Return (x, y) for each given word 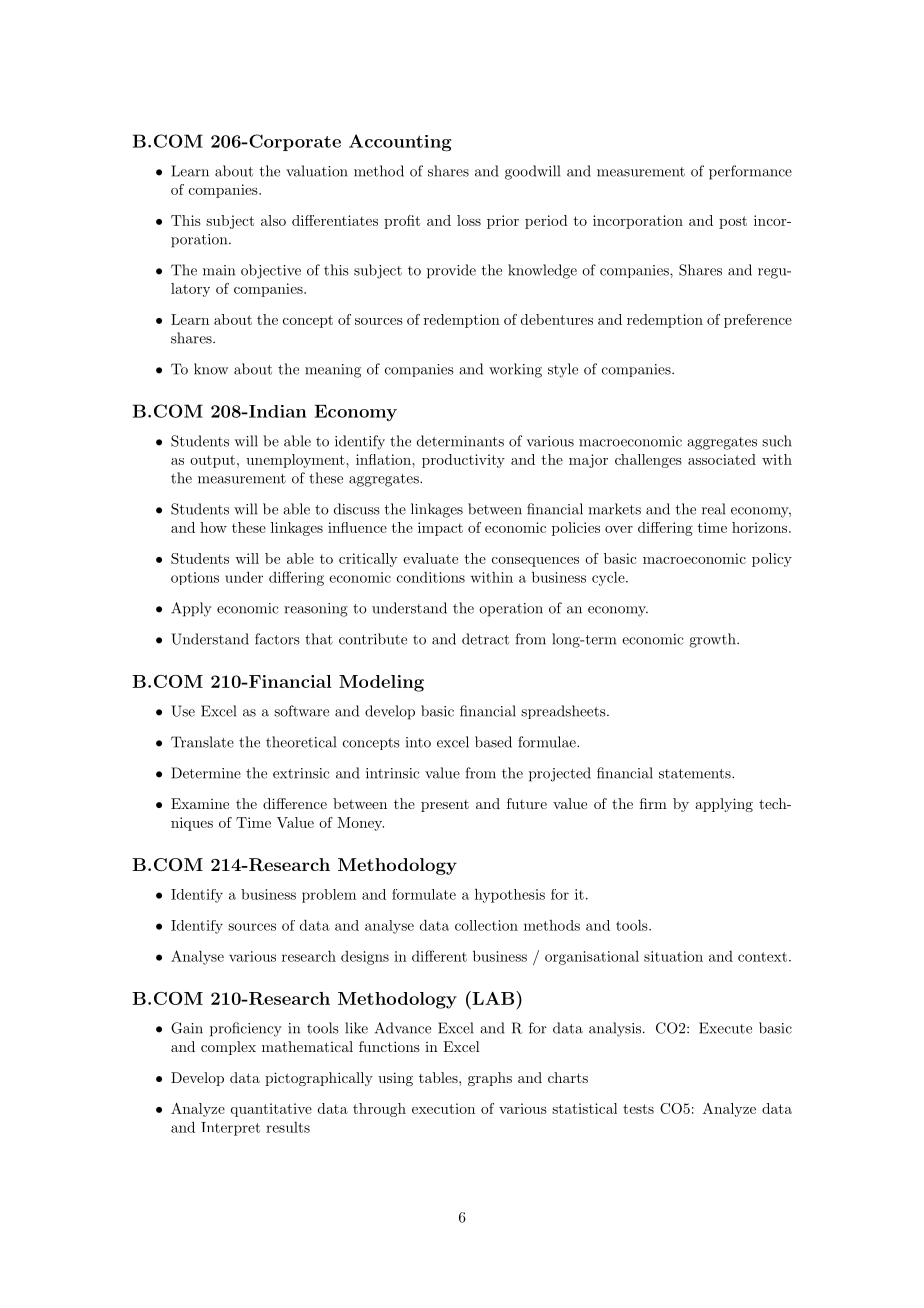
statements (695, 774)
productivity (463, 461)
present (445, 806)
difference (295, 803)
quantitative (271, 1110)
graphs (490, 1079)
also (273, 220)
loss (469, 220)
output (212, 461)
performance (750, 172)
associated (722, 459)
